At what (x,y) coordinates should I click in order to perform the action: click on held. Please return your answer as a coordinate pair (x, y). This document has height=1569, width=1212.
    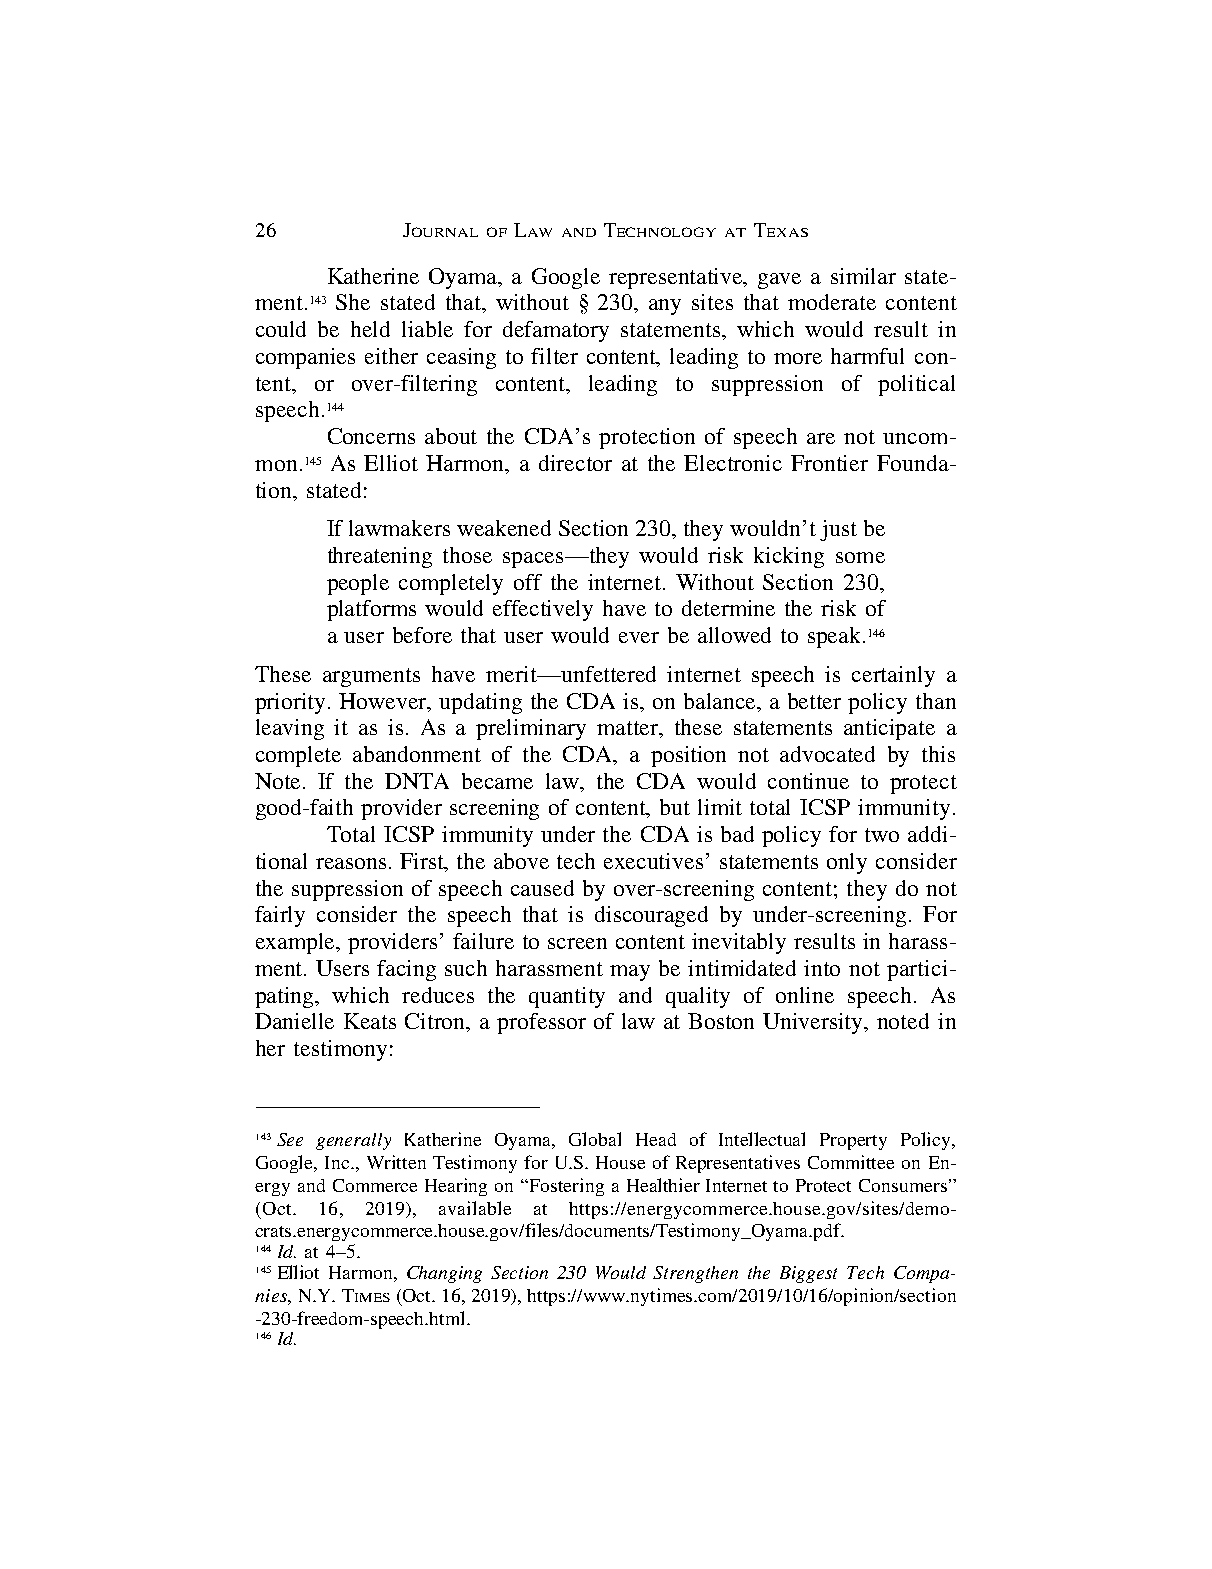
    Looking at the image, I should click on (370, 329).
